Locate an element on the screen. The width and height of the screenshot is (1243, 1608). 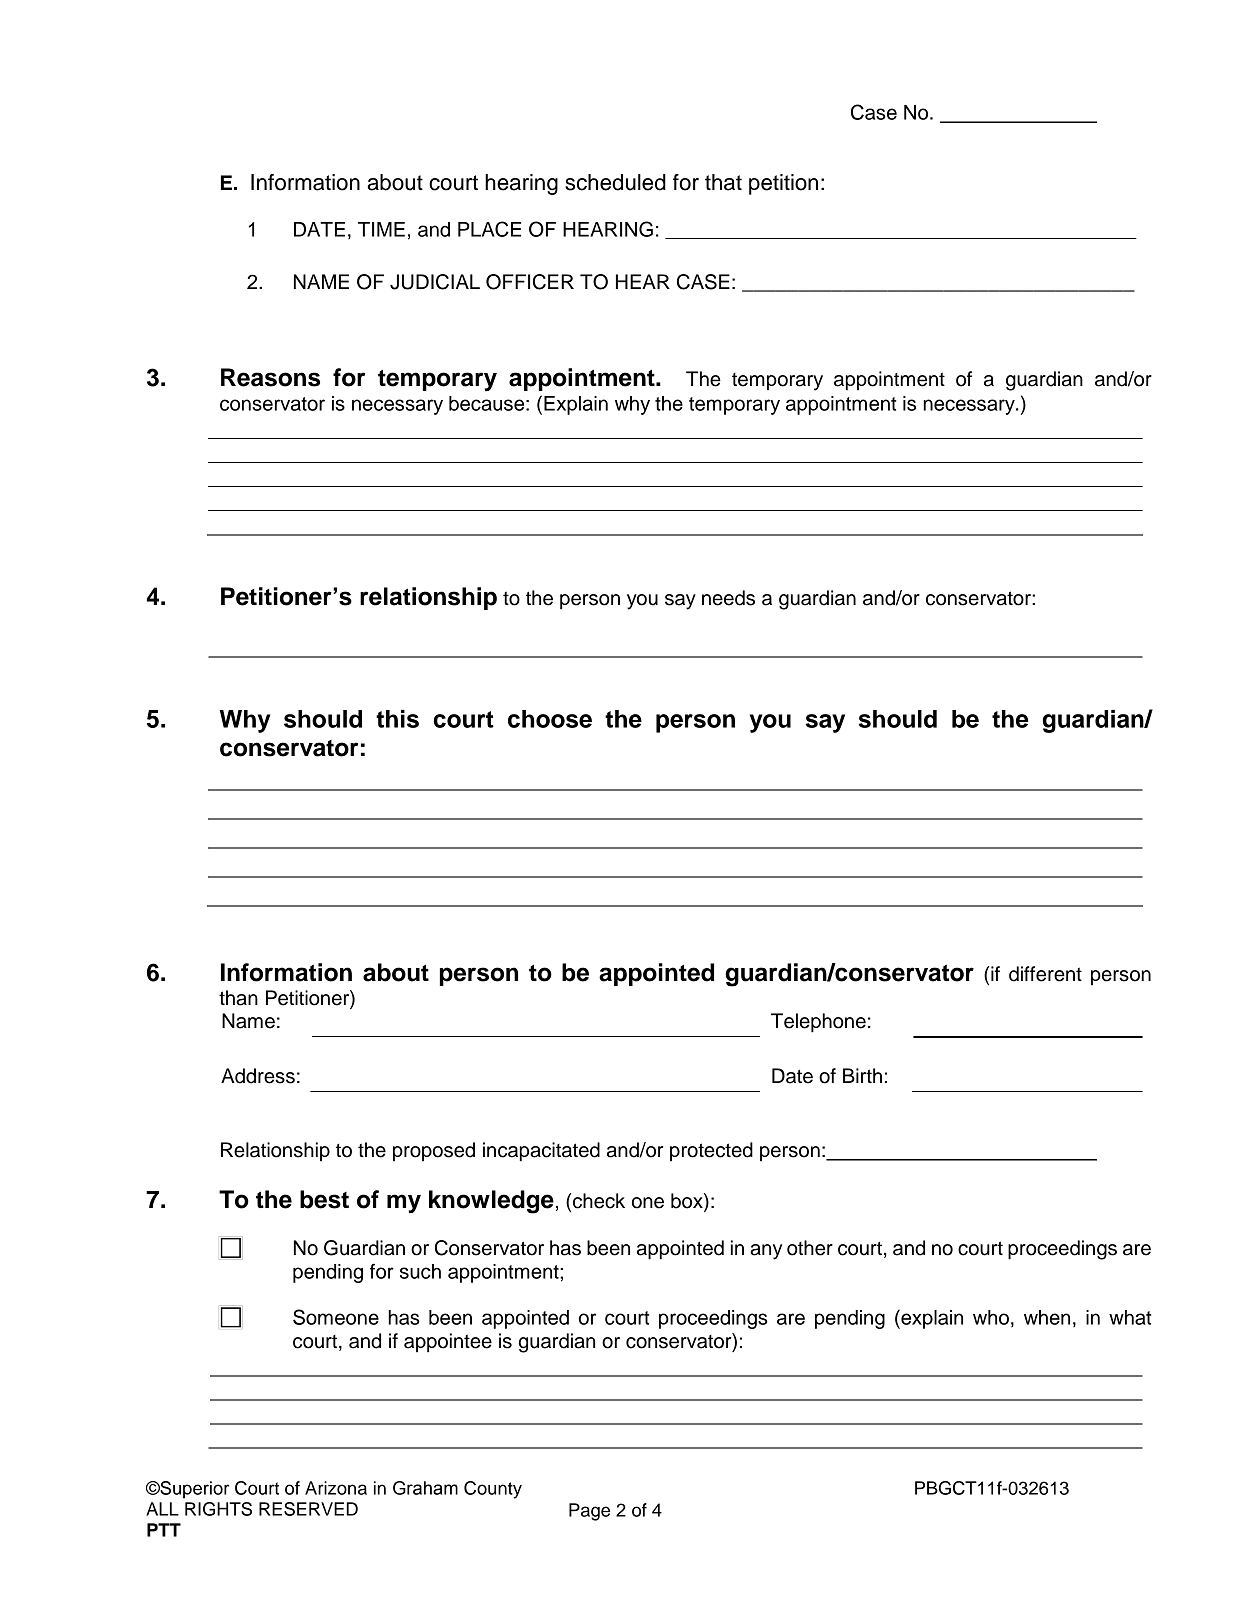
Birth is located at coordinates (862, 1075).
